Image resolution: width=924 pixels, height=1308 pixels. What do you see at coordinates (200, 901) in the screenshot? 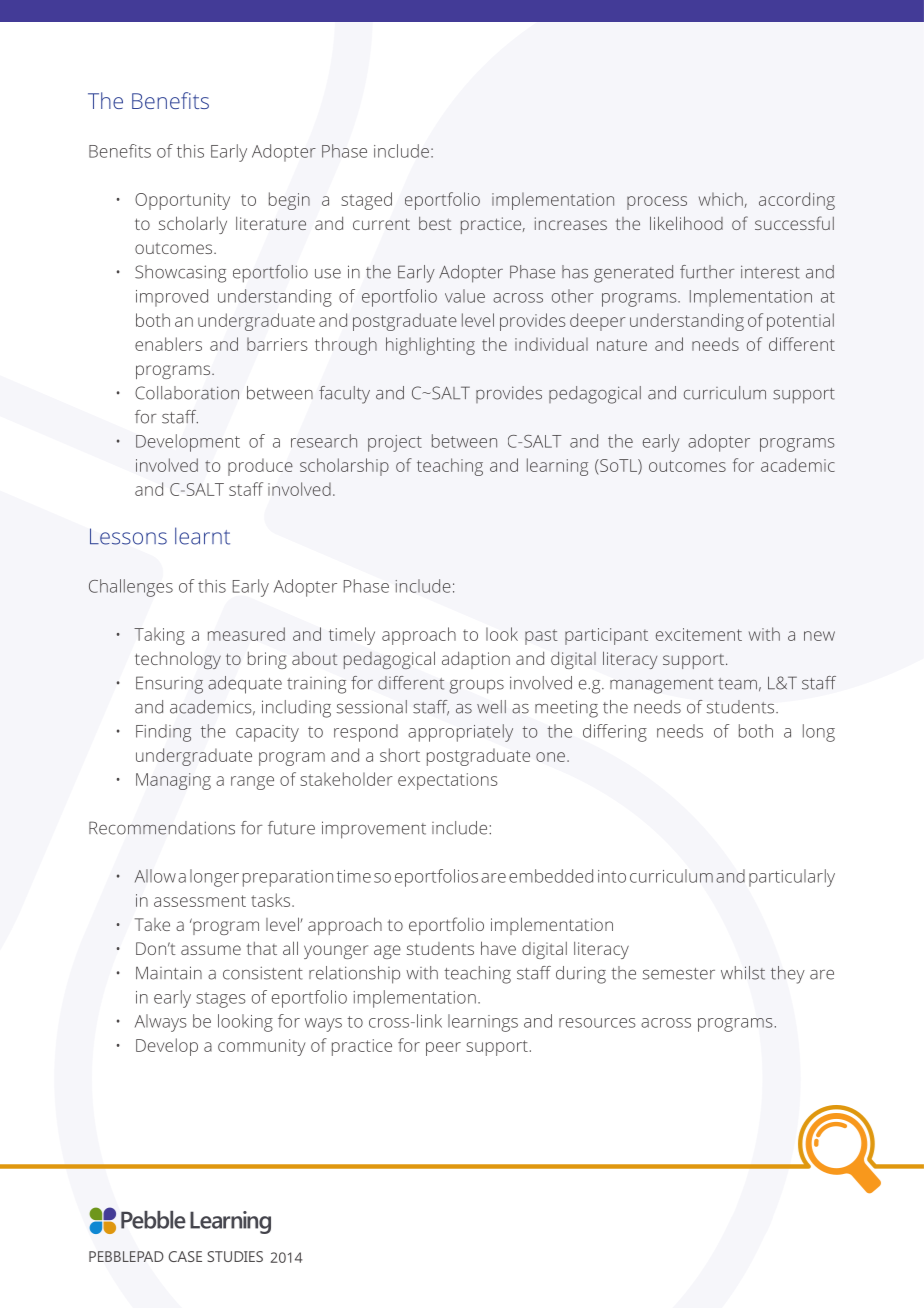
I see `assessment` at bounding box center [200, 901].
